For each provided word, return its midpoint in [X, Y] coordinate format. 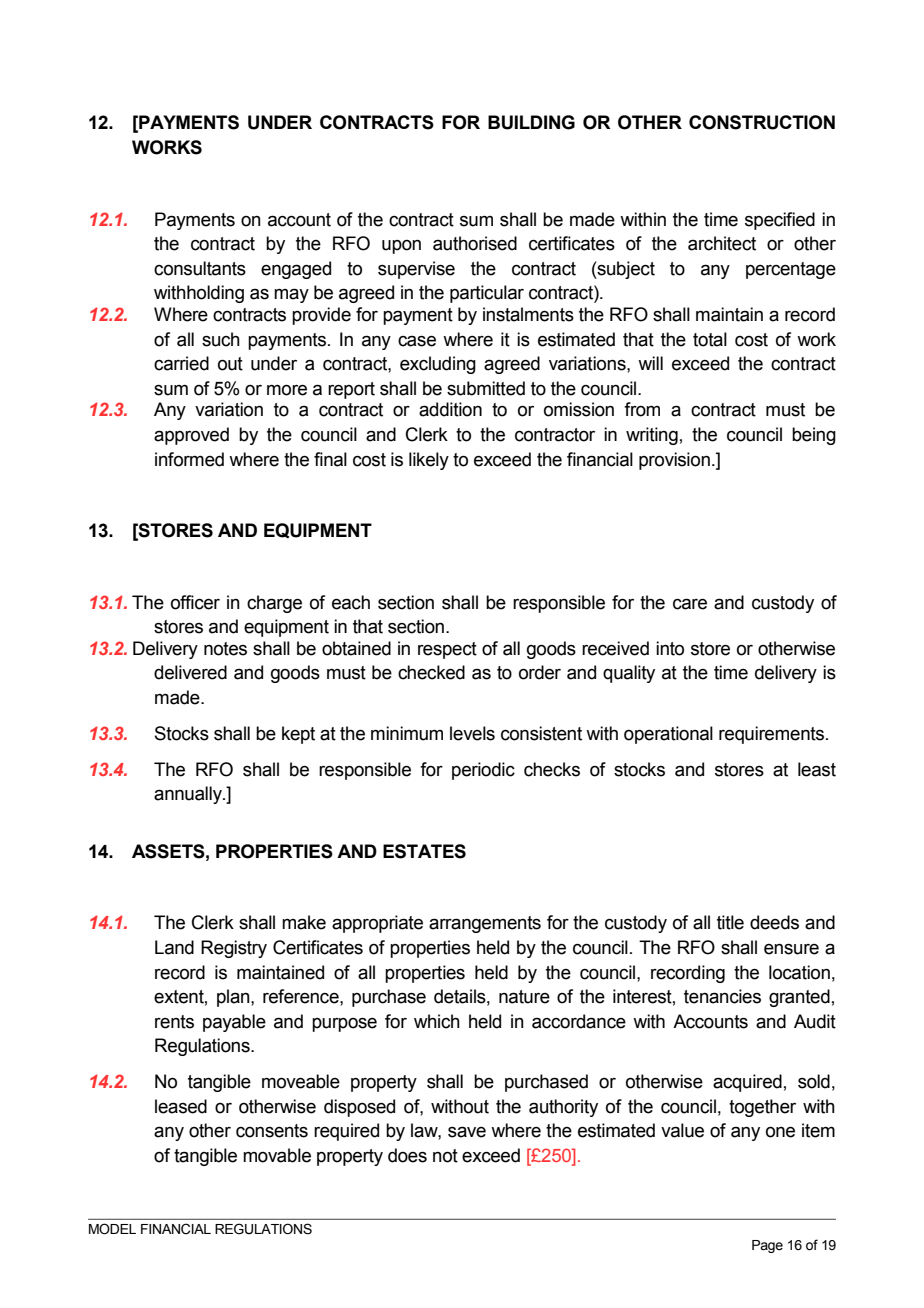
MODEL [112, 1229]
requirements [771, 735]
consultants [200, 268]
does [407, 1155]
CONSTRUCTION [762, 122]
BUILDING [531, 122]
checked [431, 672]
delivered [190, 672]
